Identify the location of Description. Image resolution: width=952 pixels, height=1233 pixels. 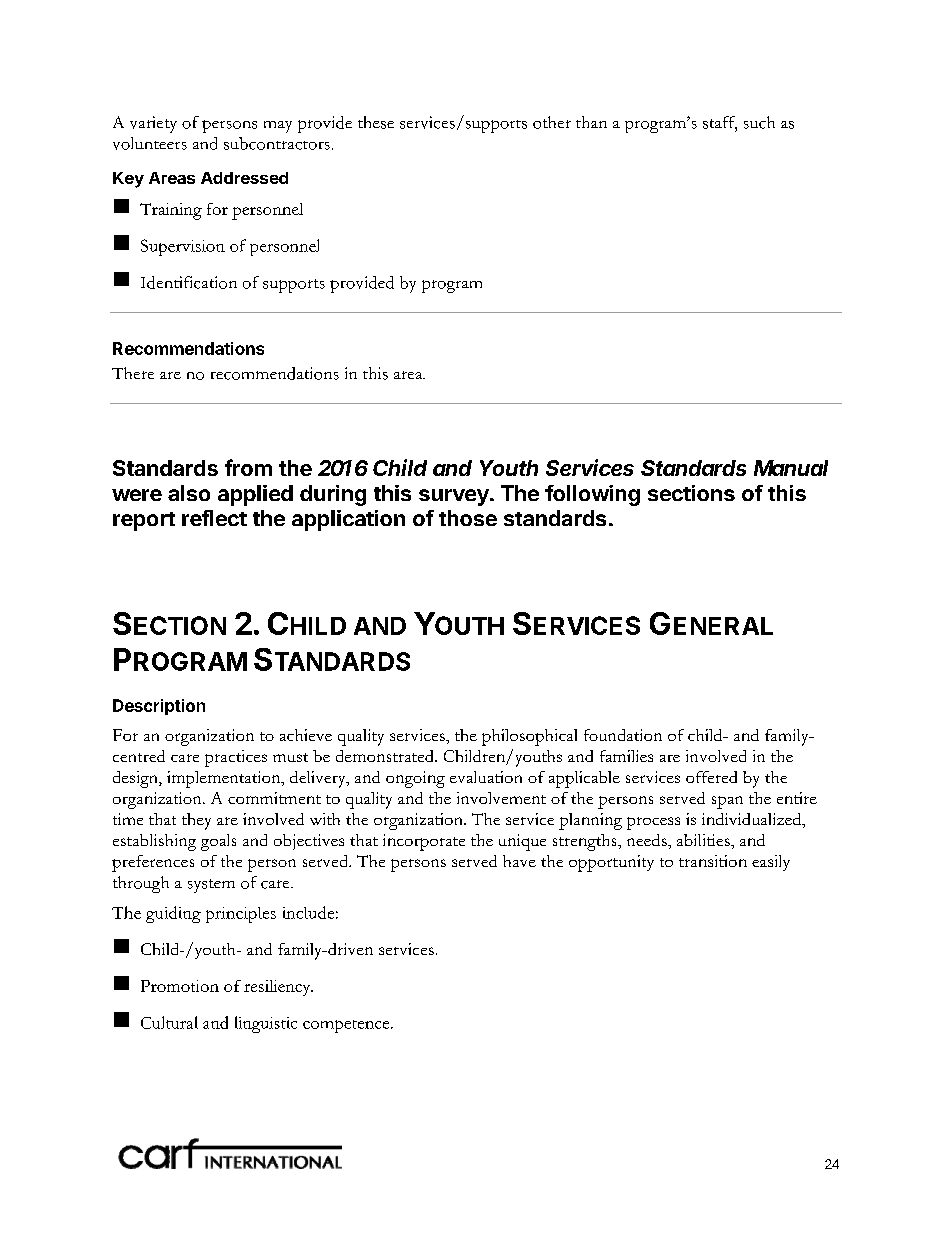
(159, 707).
